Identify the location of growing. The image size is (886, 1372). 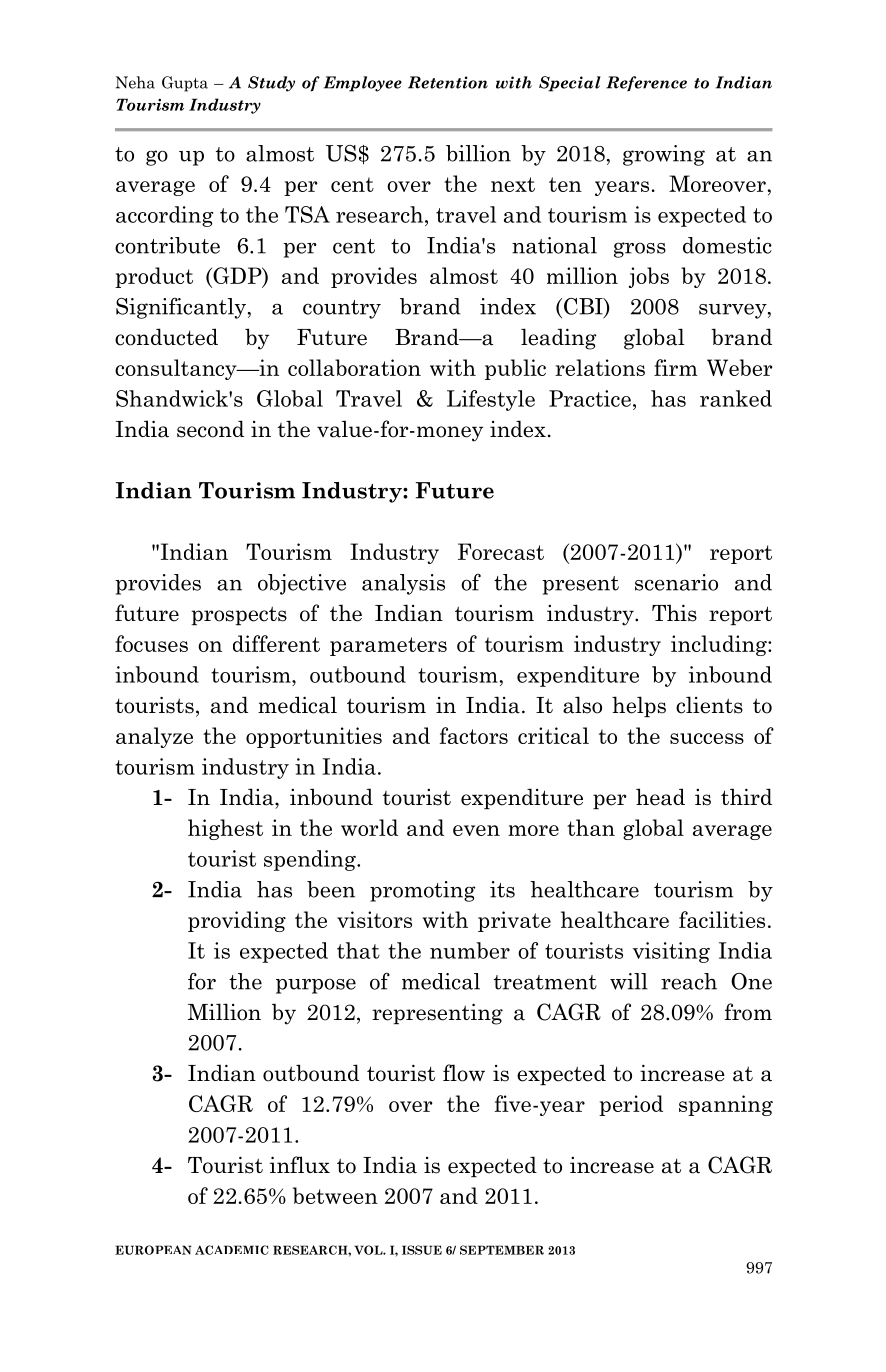
(664, 155).
